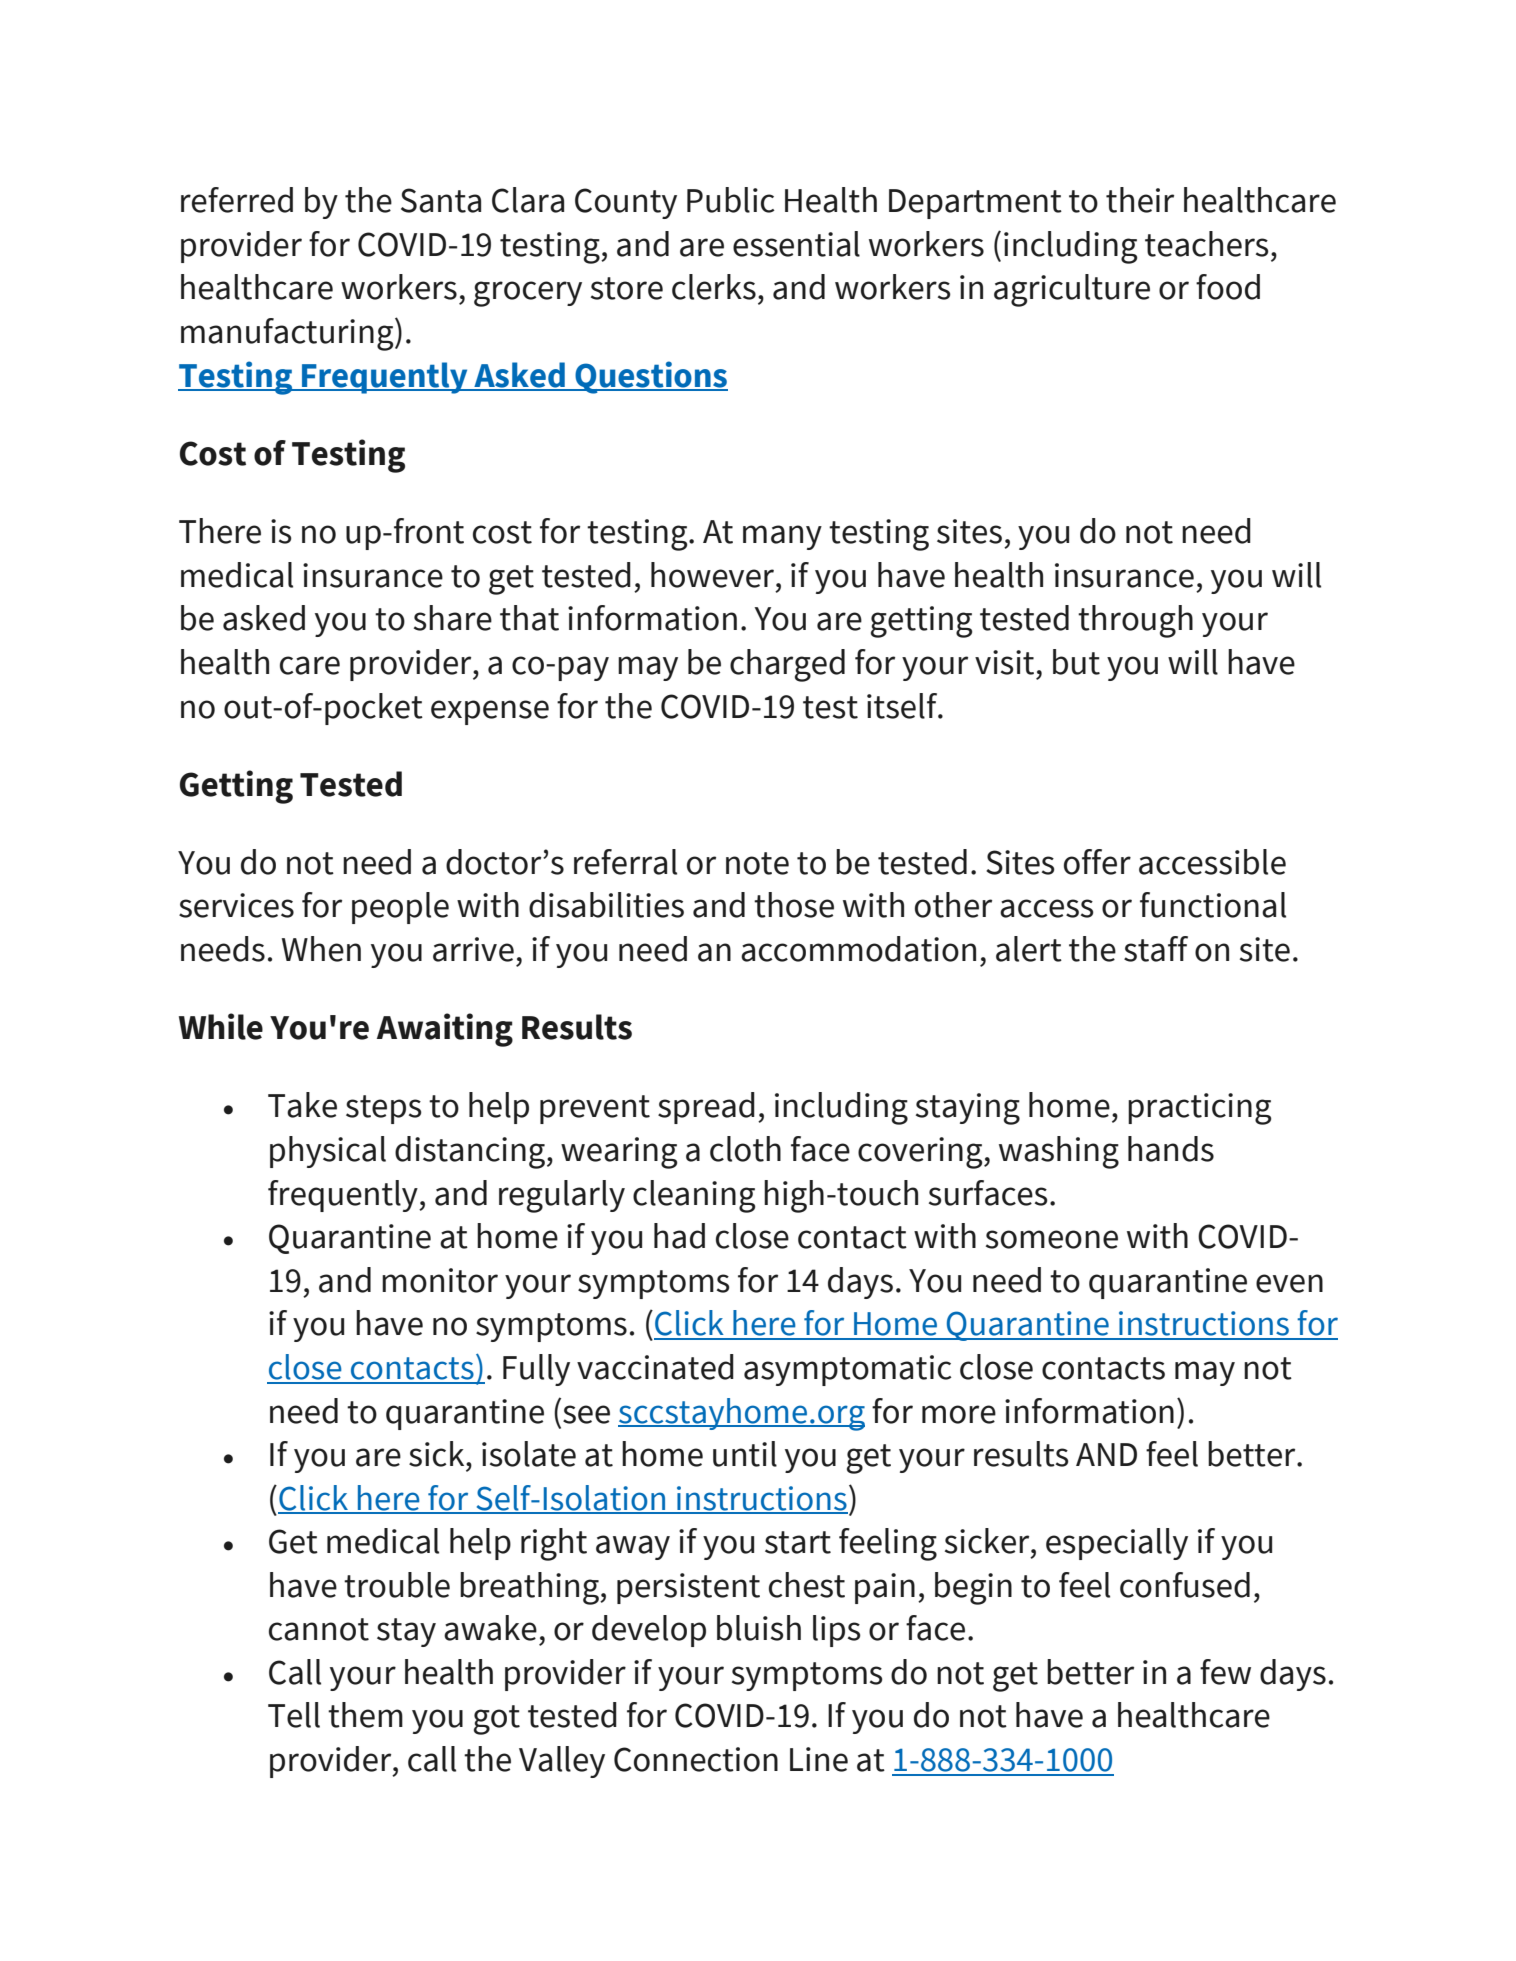 The height and width of the screenshot is (1961, 1516). I want to click on agriculture, so click(1072, 290).
